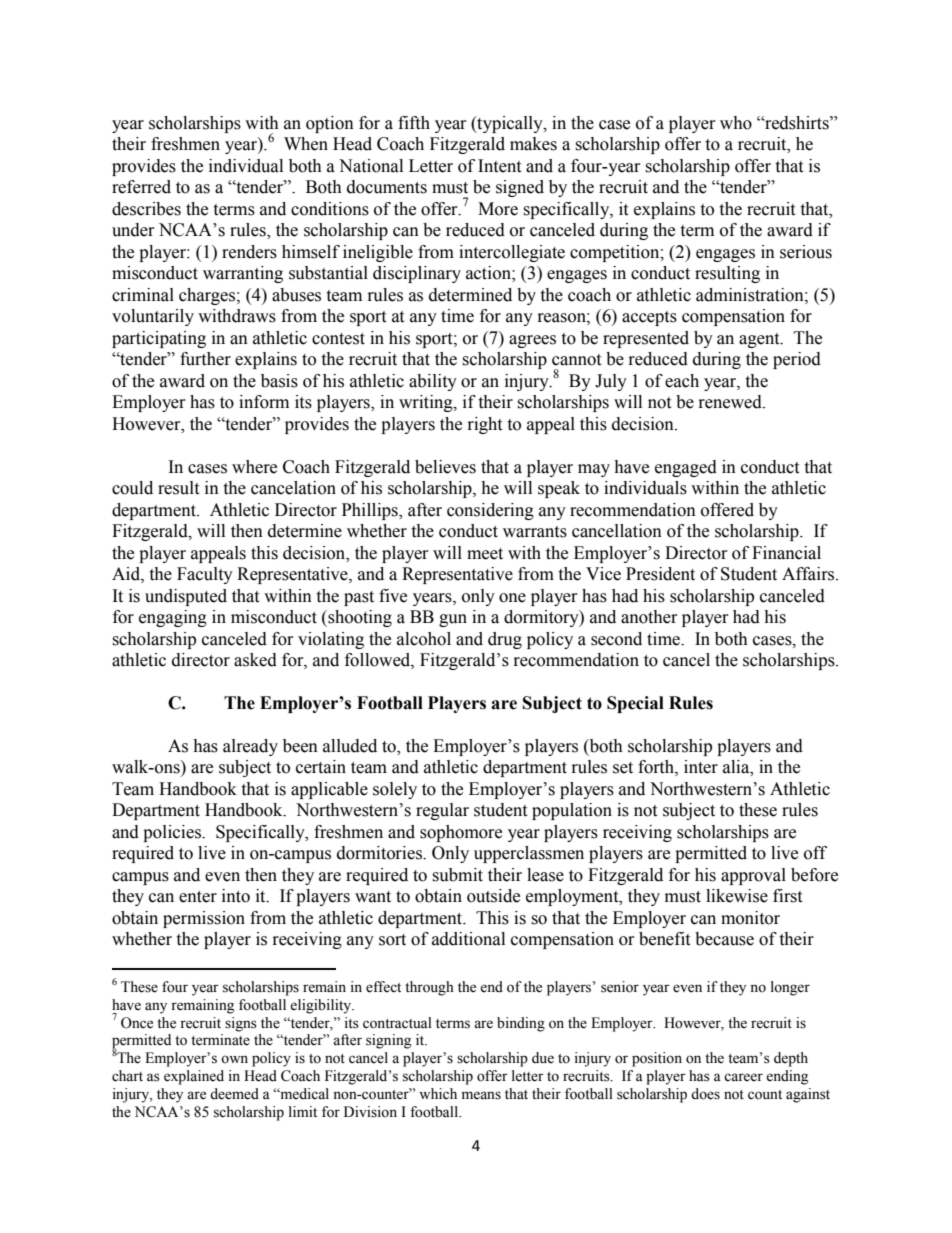 The height and width of the screenshot is (1233, 952). I want to click on who, so click(736, 123).
